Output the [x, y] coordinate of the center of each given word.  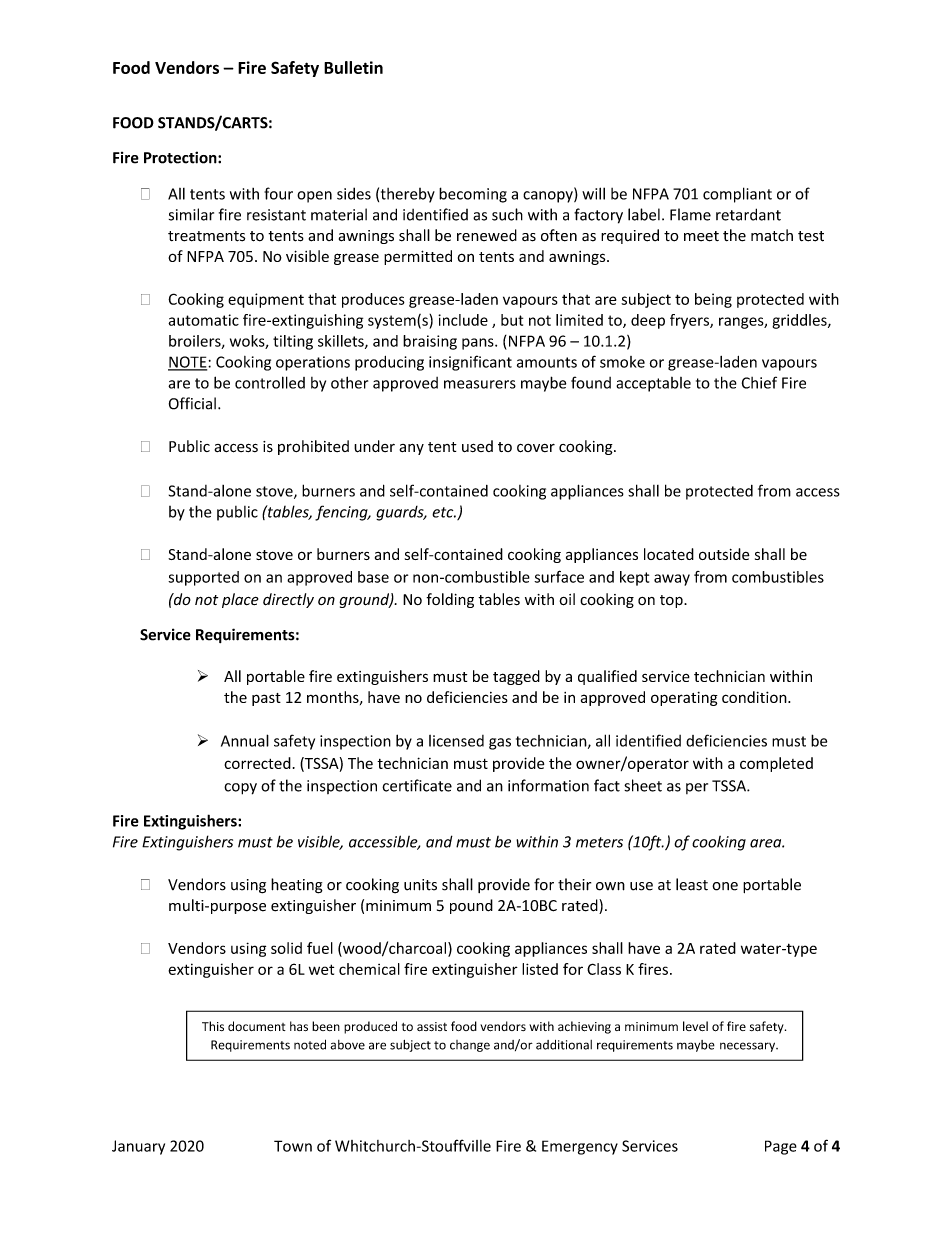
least [692, 884]
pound [471, 906]
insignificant [470, 363]
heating [297, 886]
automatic [203, 320]
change [470, 1046]
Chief [759, 382]
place [240, 600]
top [672, 601]
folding [450, 600]
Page [781, 1147]
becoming [473, 195]
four [278, 193]
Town [293, 1146]
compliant [737, 195]
